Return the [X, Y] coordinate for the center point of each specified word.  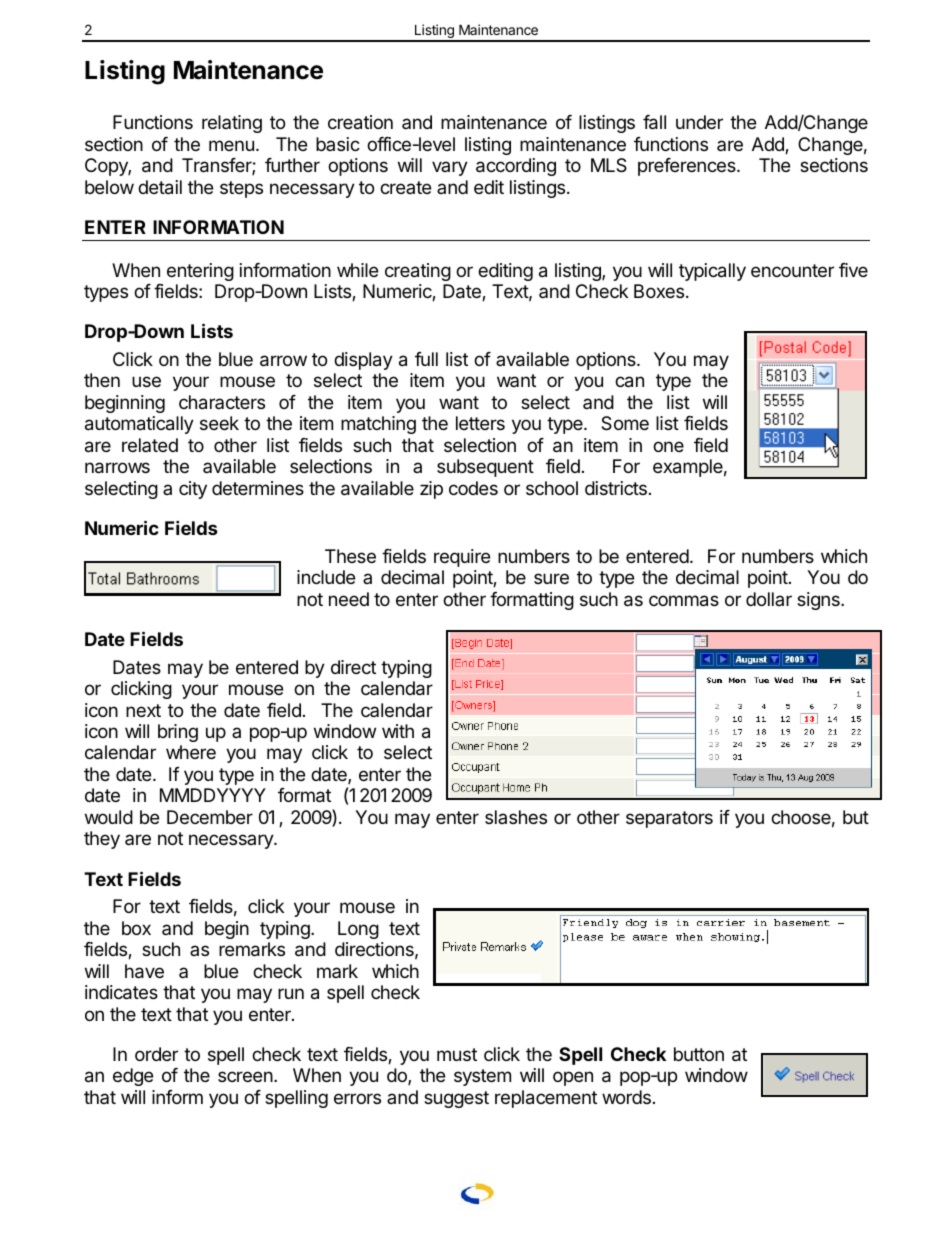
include [326, 577]
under [699, 122]
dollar [769, 599]
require [462, 558]
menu [231, 145]
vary [450, 168]
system [482, 1077]
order [156, 1054]
